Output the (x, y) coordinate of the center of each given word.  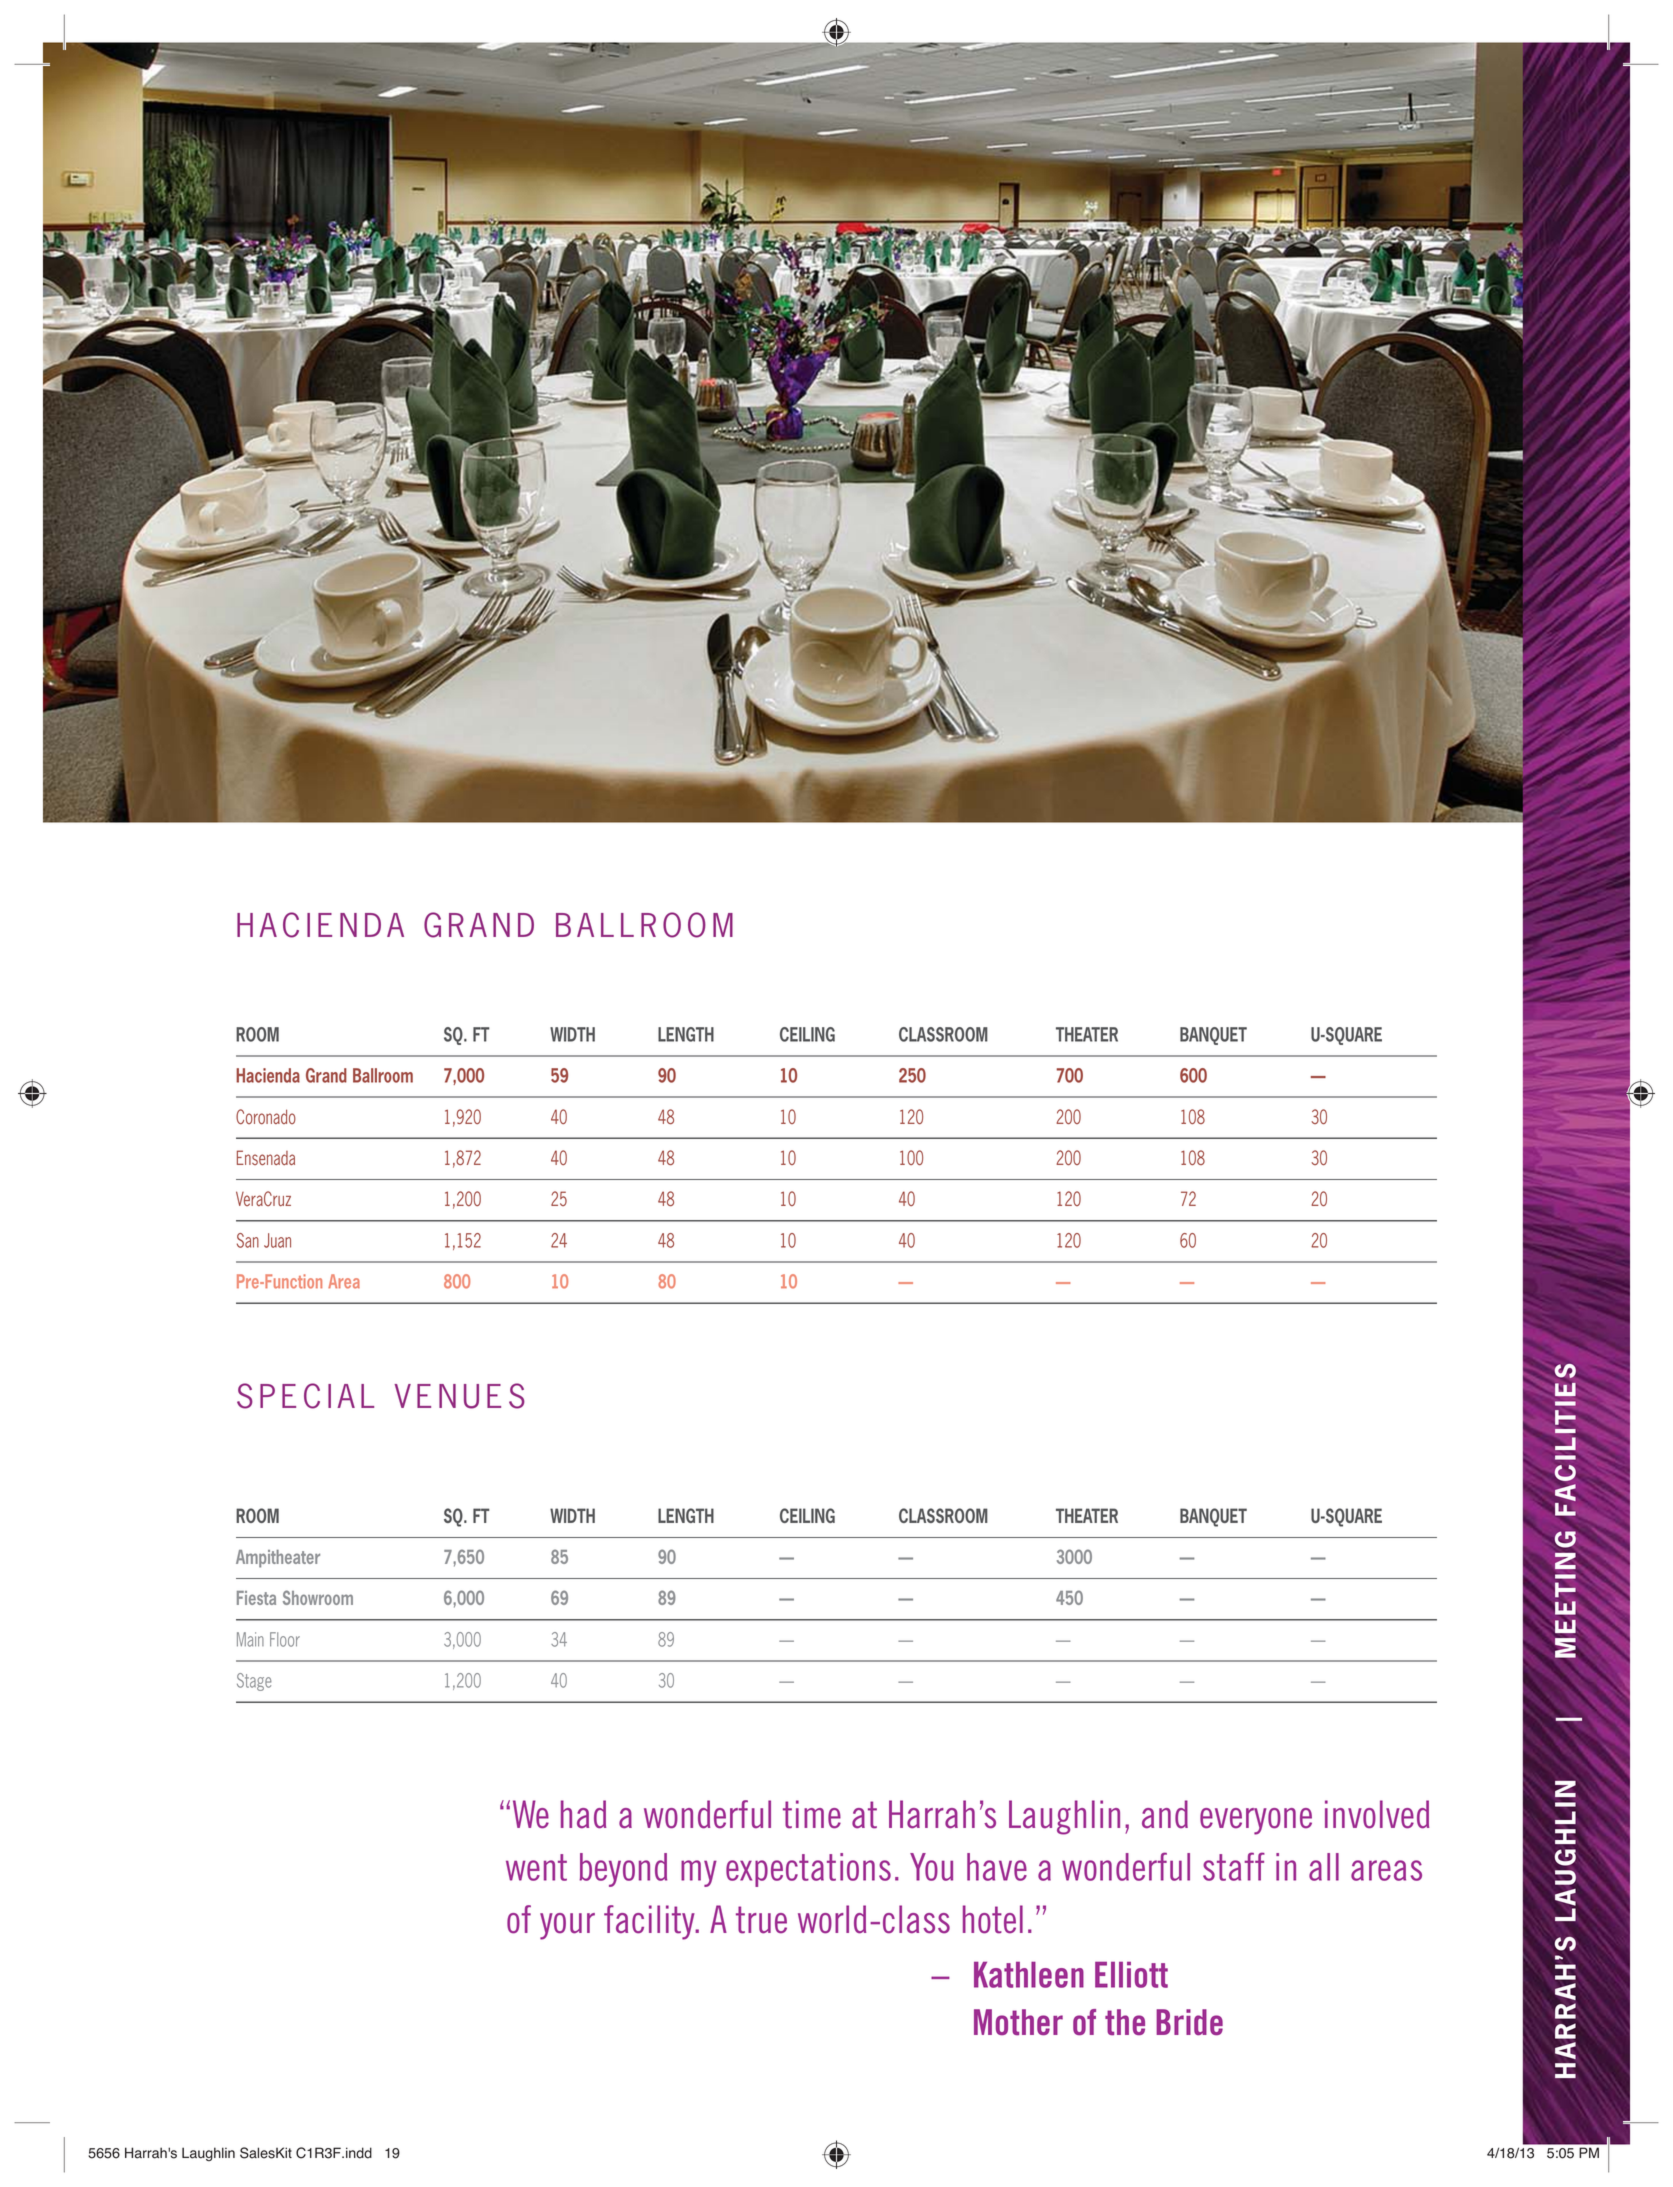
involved (1377, 1814)
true (761, 1920)
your (567, 1926)
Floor (285, 1639)
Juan (277, 1240)
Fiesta (256, 1598)
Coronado (266, 1117)
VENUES (459, 1396)
